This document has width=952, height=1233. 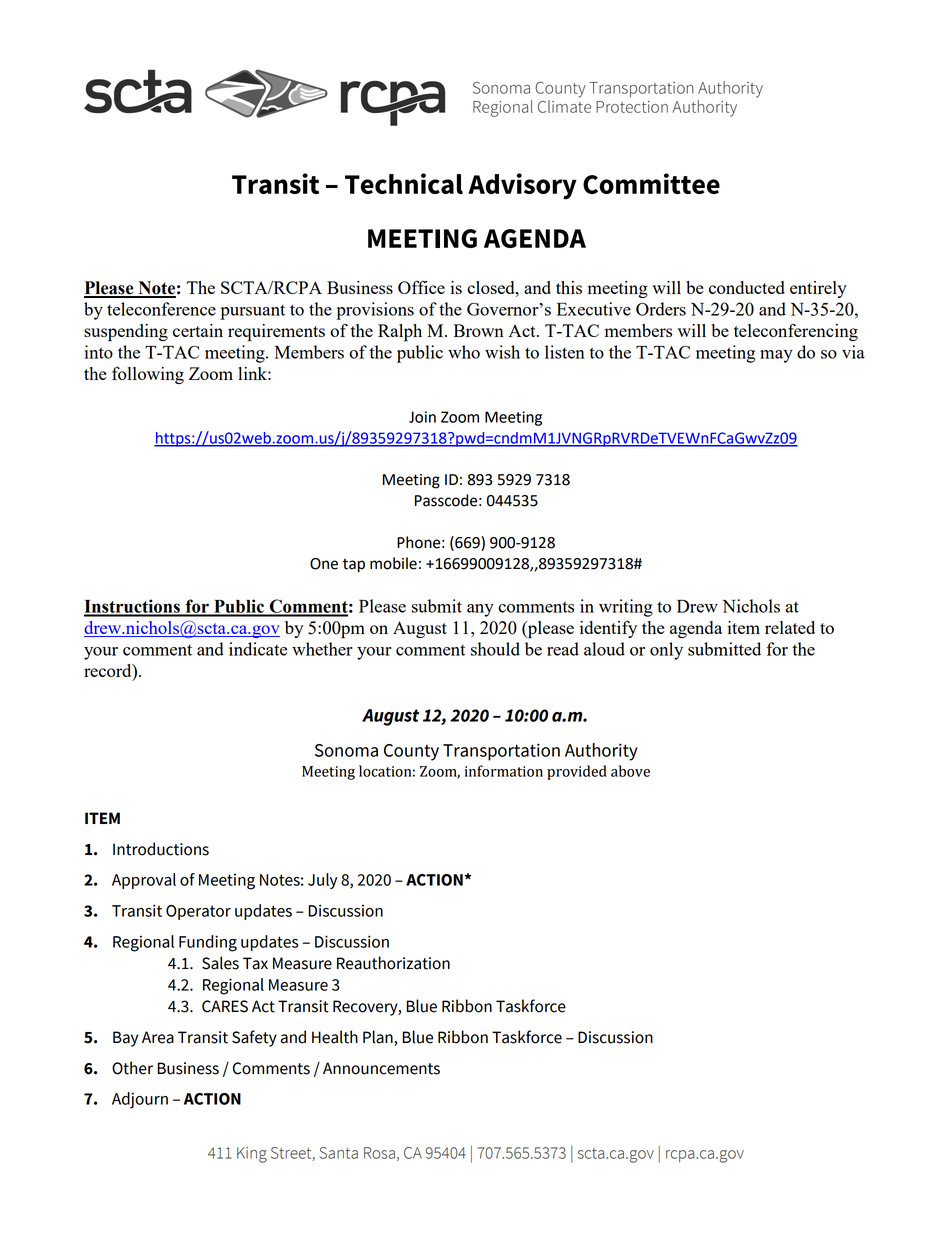 I want to click on conducted, so click(x=747, y=287).
